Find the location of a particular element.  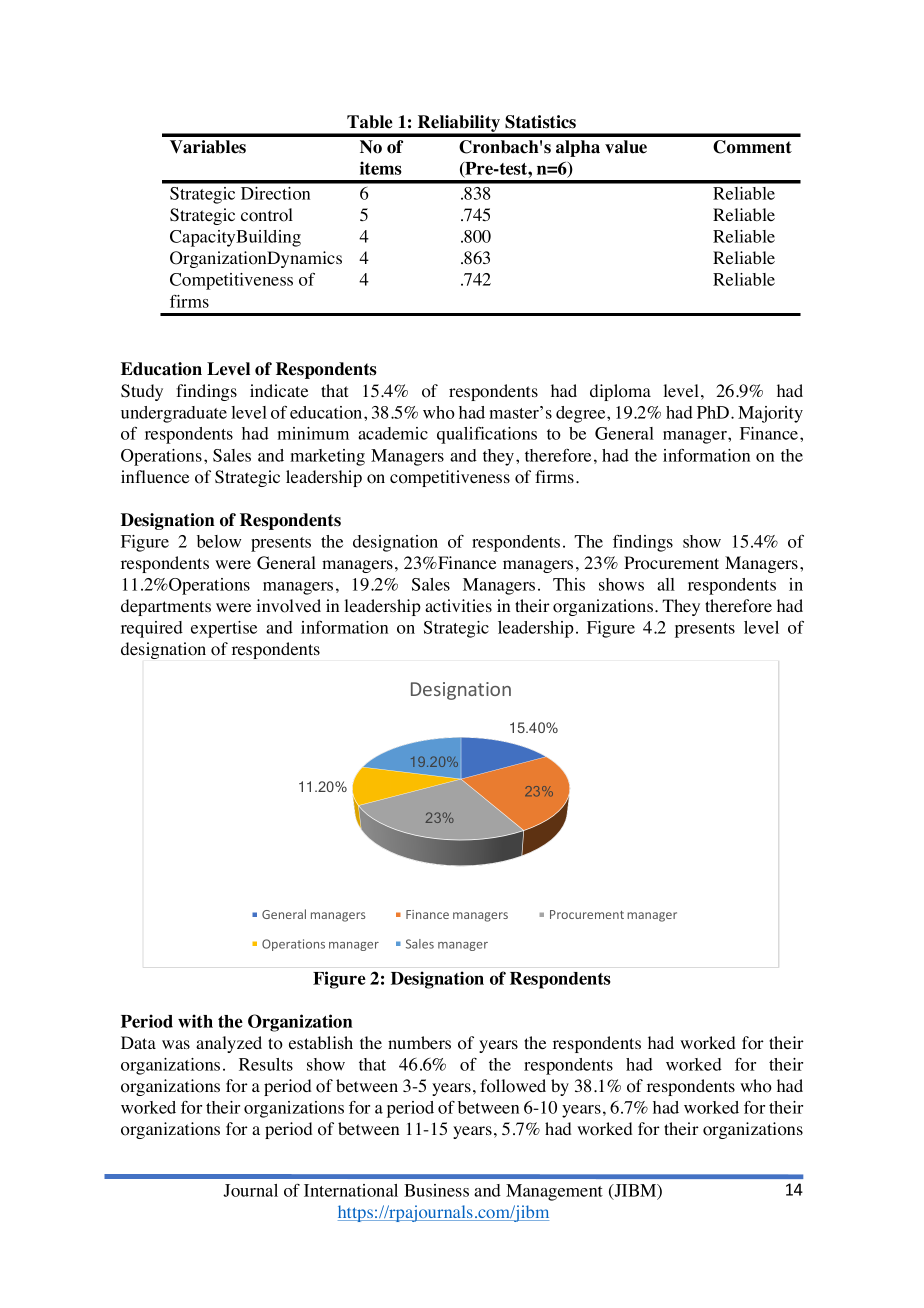

Results is located at coordinates (266, 1064).
